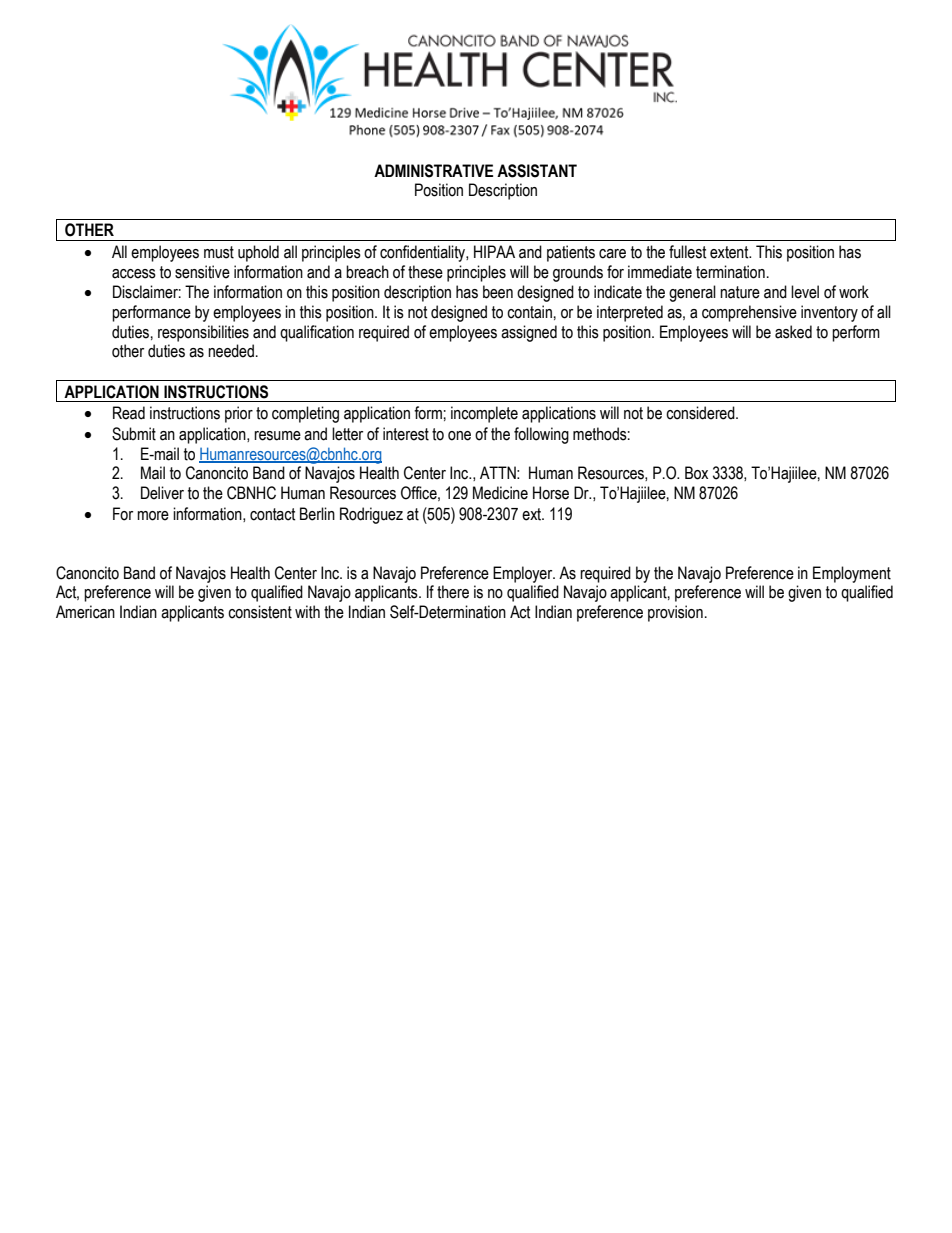  I want to click on must, so click(219, 252).
